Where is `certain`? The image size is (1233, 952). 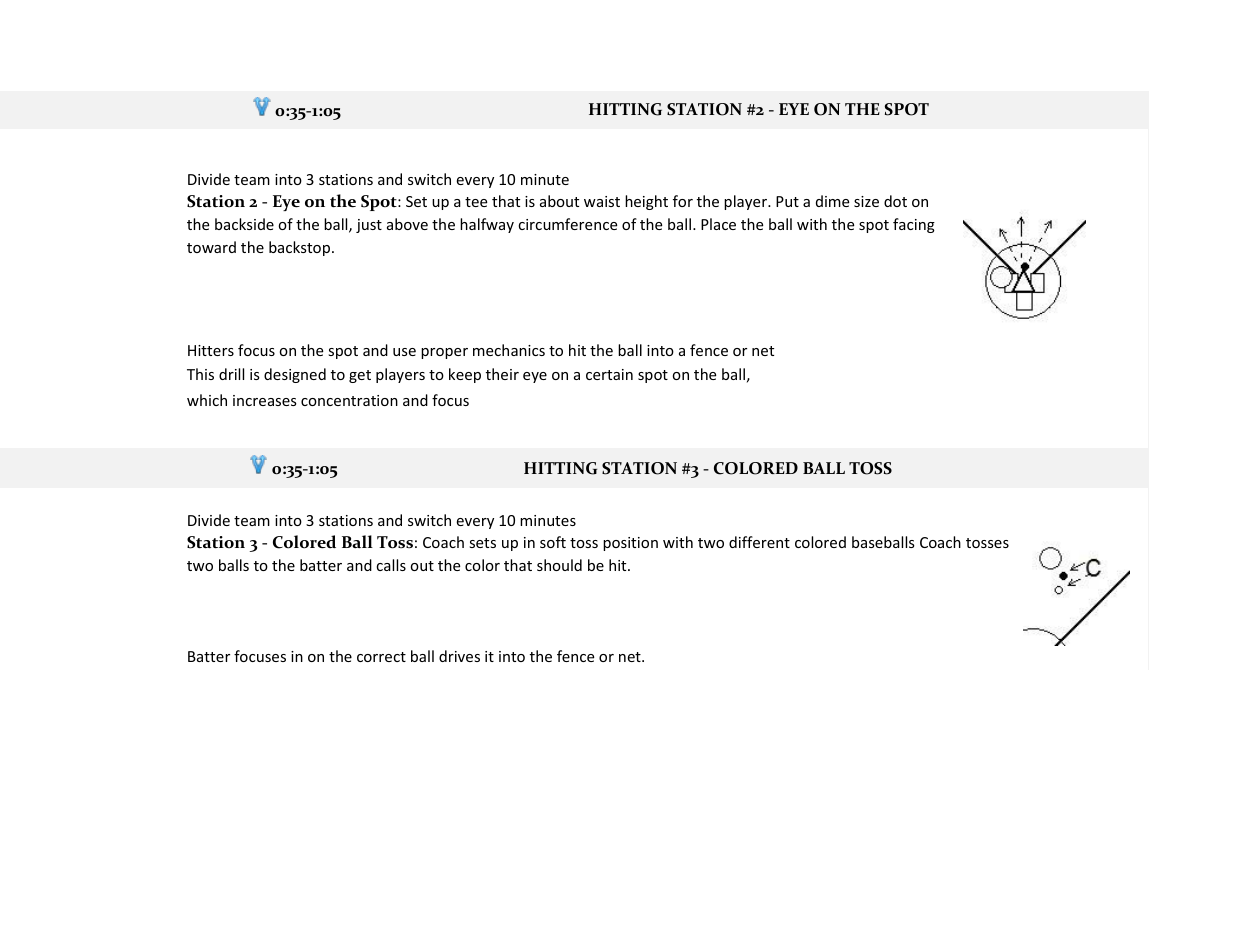
certain is located at coordinates (609, 374).
